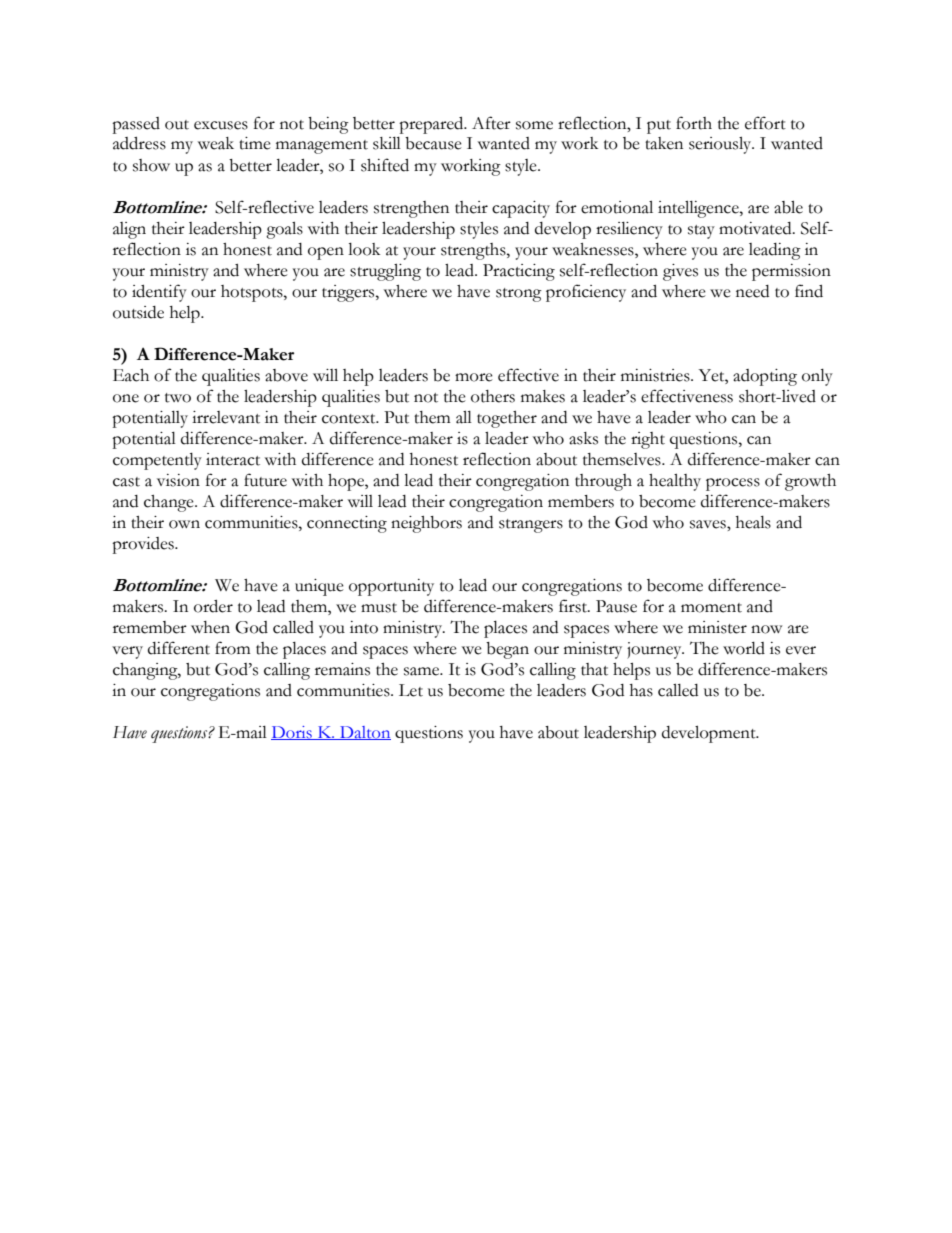 This document has height=1233, width=952. I want to click on Let, so click(411, 690).
